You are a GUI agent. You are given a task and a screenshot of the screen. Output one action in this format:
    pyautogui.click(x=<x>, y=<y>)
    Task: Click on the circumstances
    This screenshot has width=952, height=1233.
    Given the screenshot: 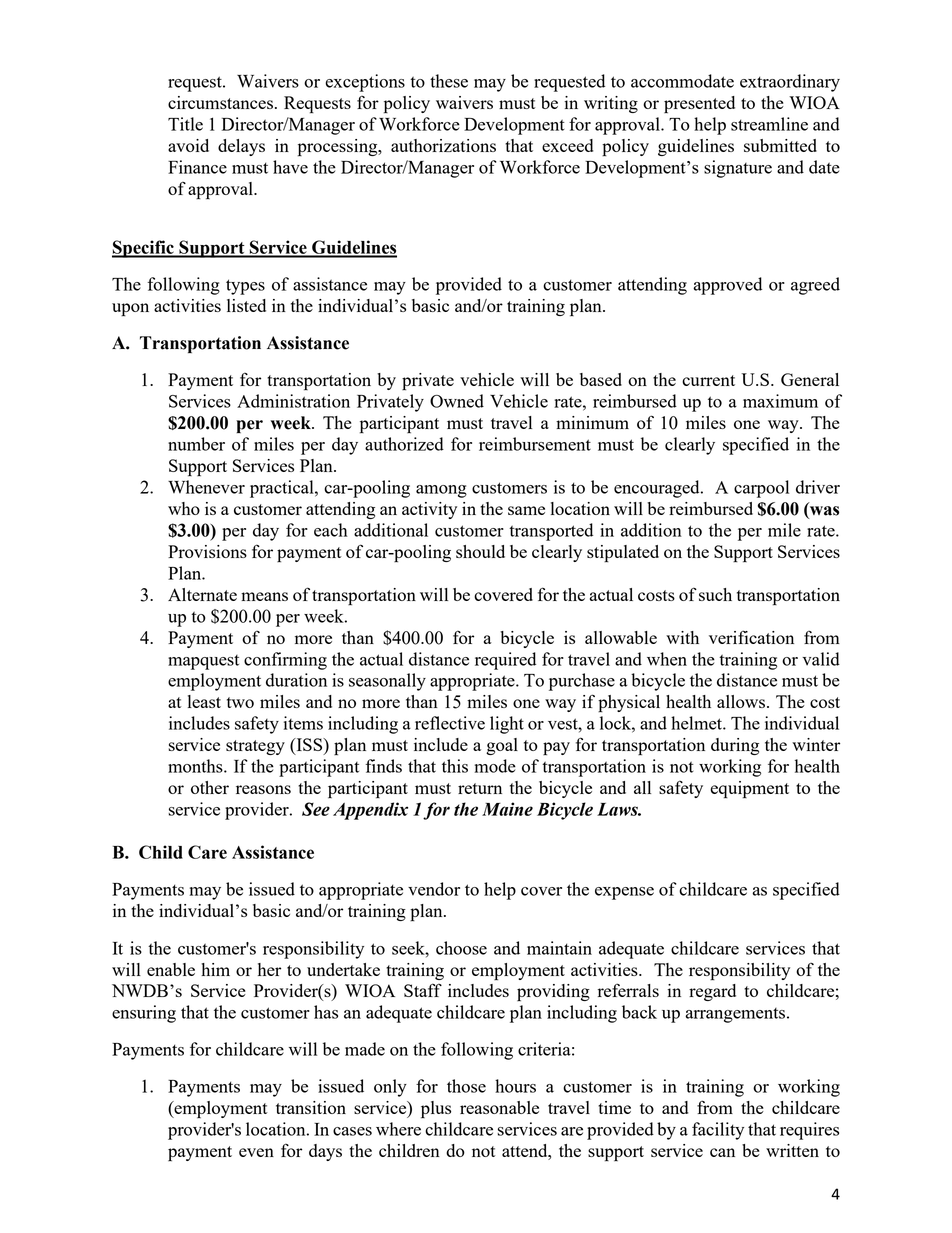 What is the action you would take?
    pyautogui.click(x=220, y=102)
